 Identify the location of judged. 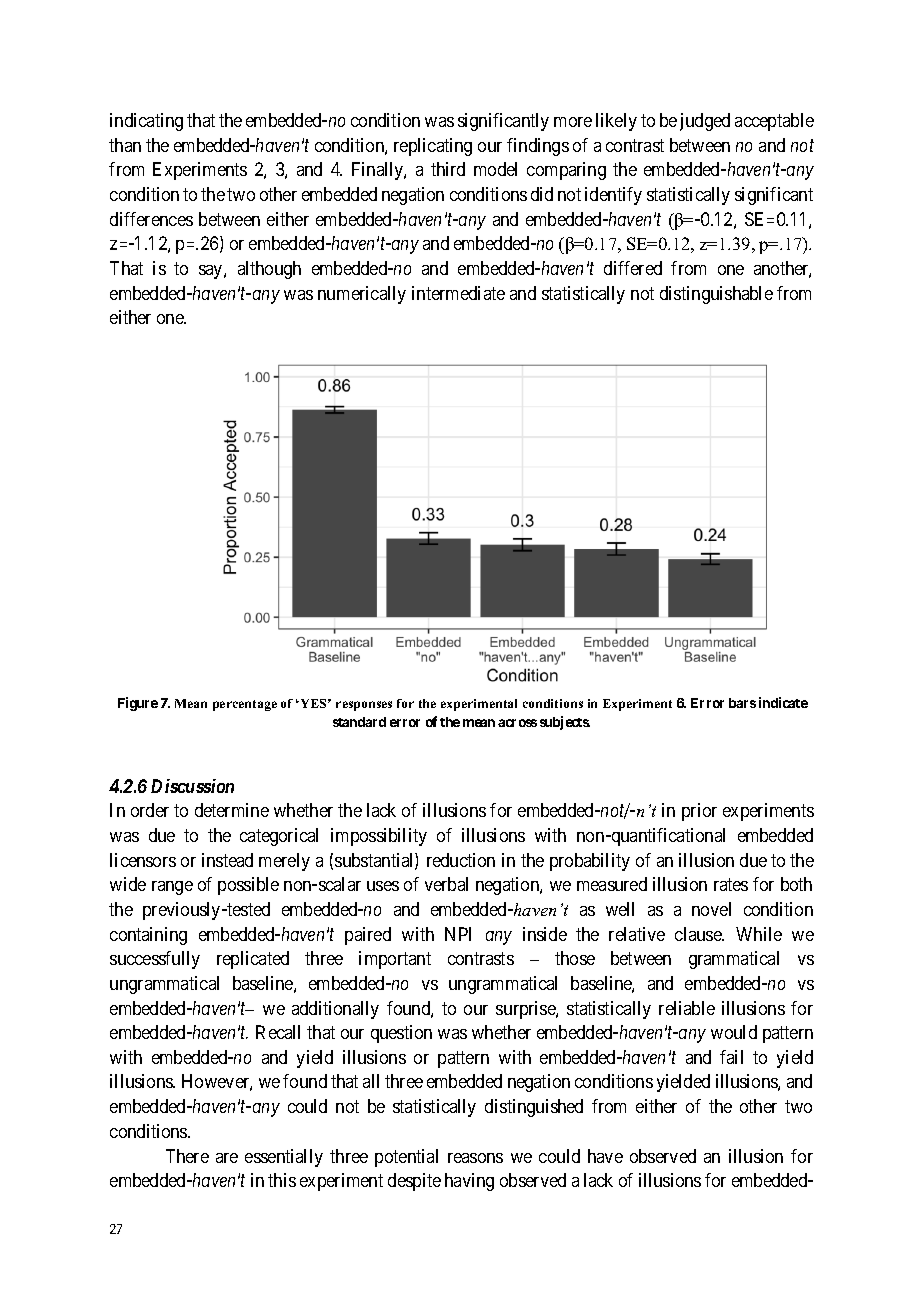
(705, 122).
